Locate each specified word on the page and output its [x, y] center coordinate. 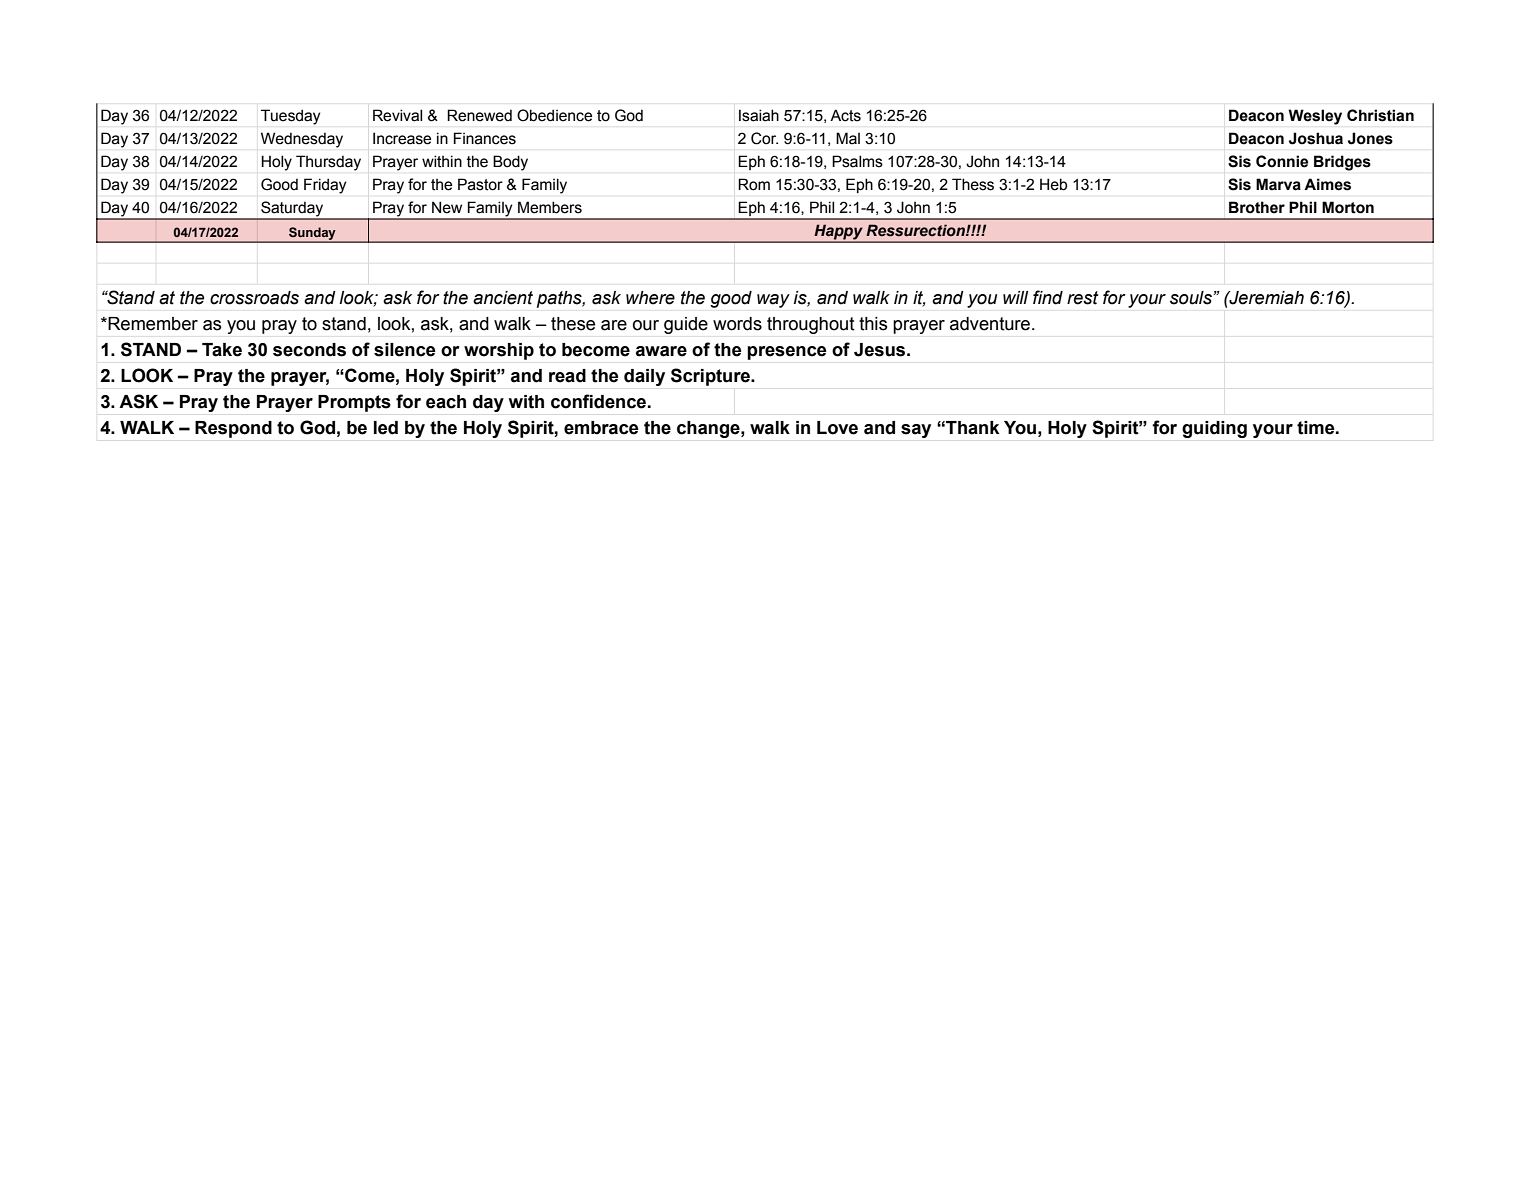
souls [1192, 298]
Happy [838, 233]
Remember [152, 324]
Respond [233, 429]
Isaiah [759, 115]
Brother [1257, 207]
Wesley [1315, 117]
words [737, 324]
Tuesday [291, 117]
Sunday [312, 234]
